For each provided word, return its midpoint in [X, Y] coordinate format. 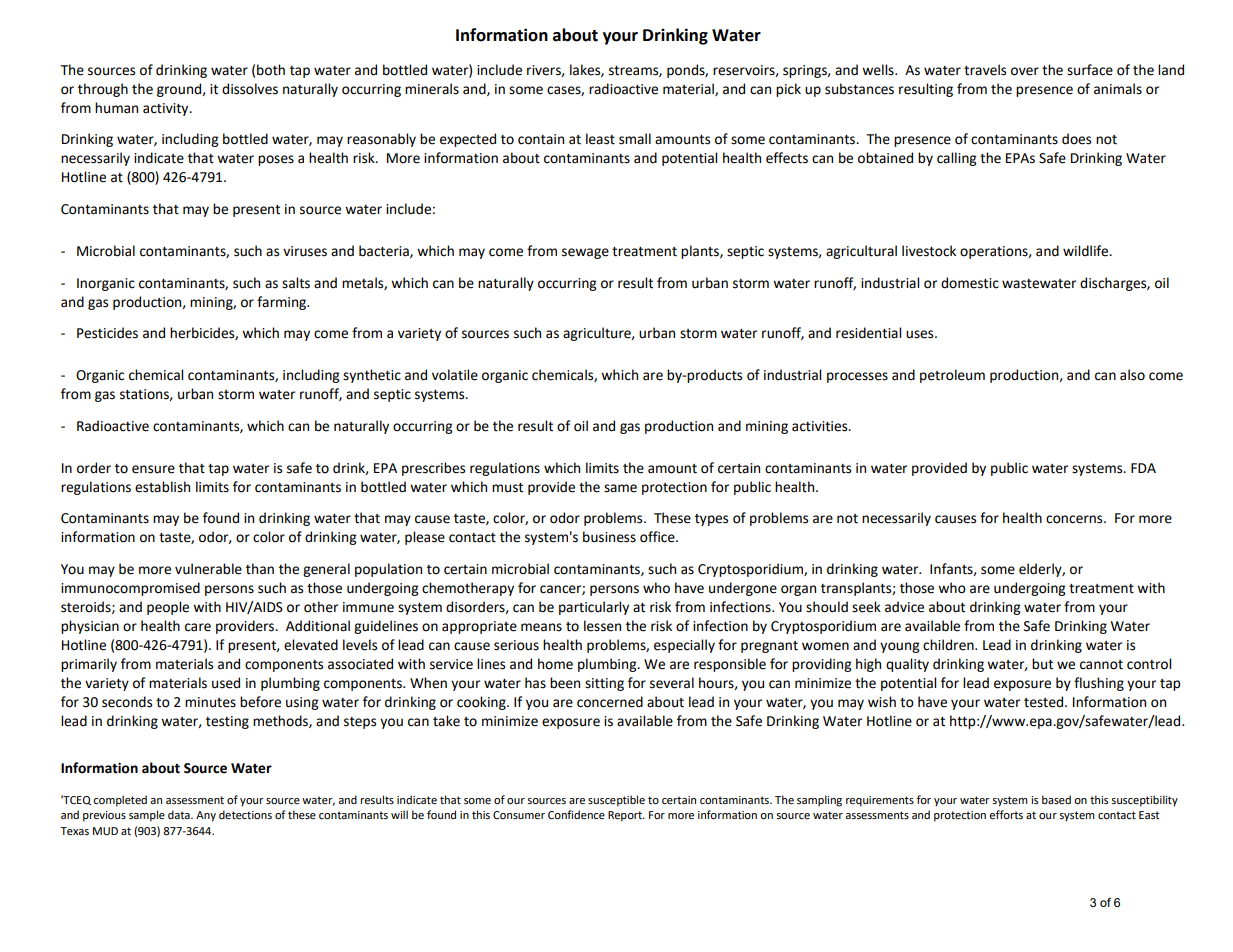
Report [626, 816]
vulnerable [208, 569]
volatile [455, 375]
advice [904, 607]
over [1025, 71]
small [635, 139]
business [609, 537]
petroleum [952, 376]
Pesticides [107, 333]
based [1056, 799]
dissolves [250, 89]
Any [206, 816]
